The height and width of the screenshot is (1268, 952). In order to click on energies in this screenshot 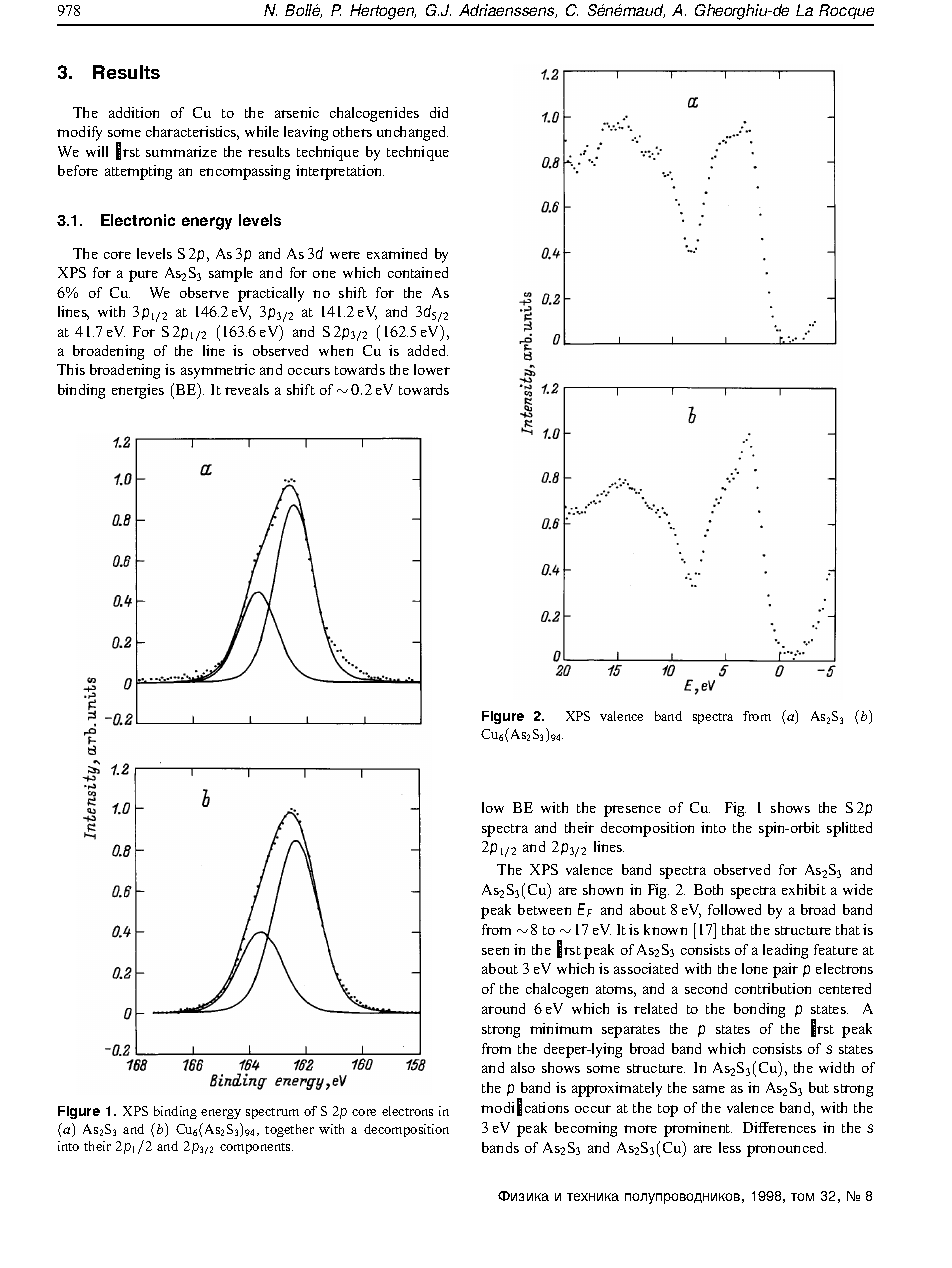, I will do `click(138, 391)`.
